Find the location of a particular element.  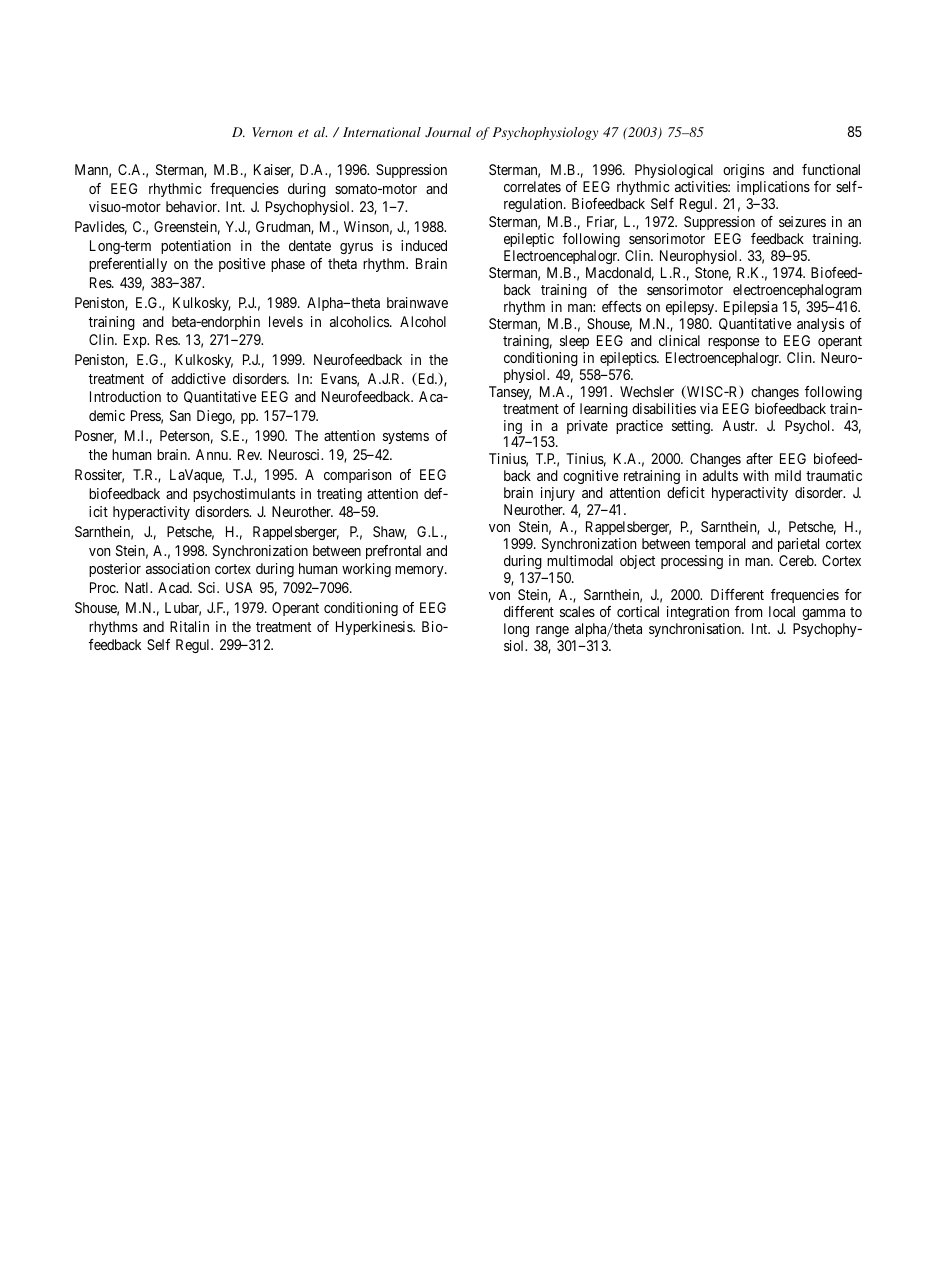

effects is located at coordinates (621, 306).
